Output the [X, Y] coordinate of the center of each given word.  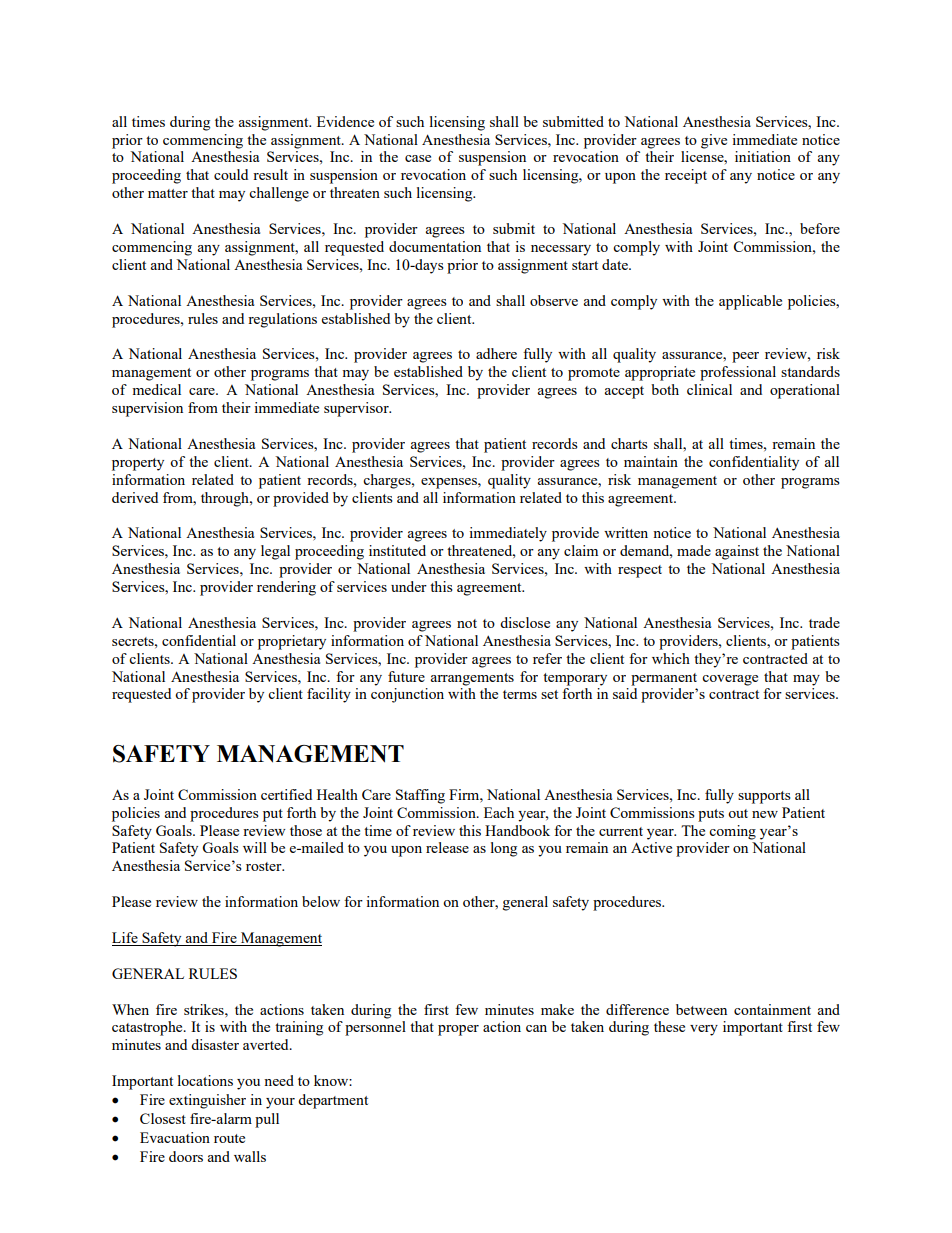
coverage [730, 680]
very [704, 1030]
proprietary [292, 642]
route [229, 1138]
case [418, 158]
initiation [763, 156]
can [536, 1028]
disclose [525, 622]
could [231, 174]
